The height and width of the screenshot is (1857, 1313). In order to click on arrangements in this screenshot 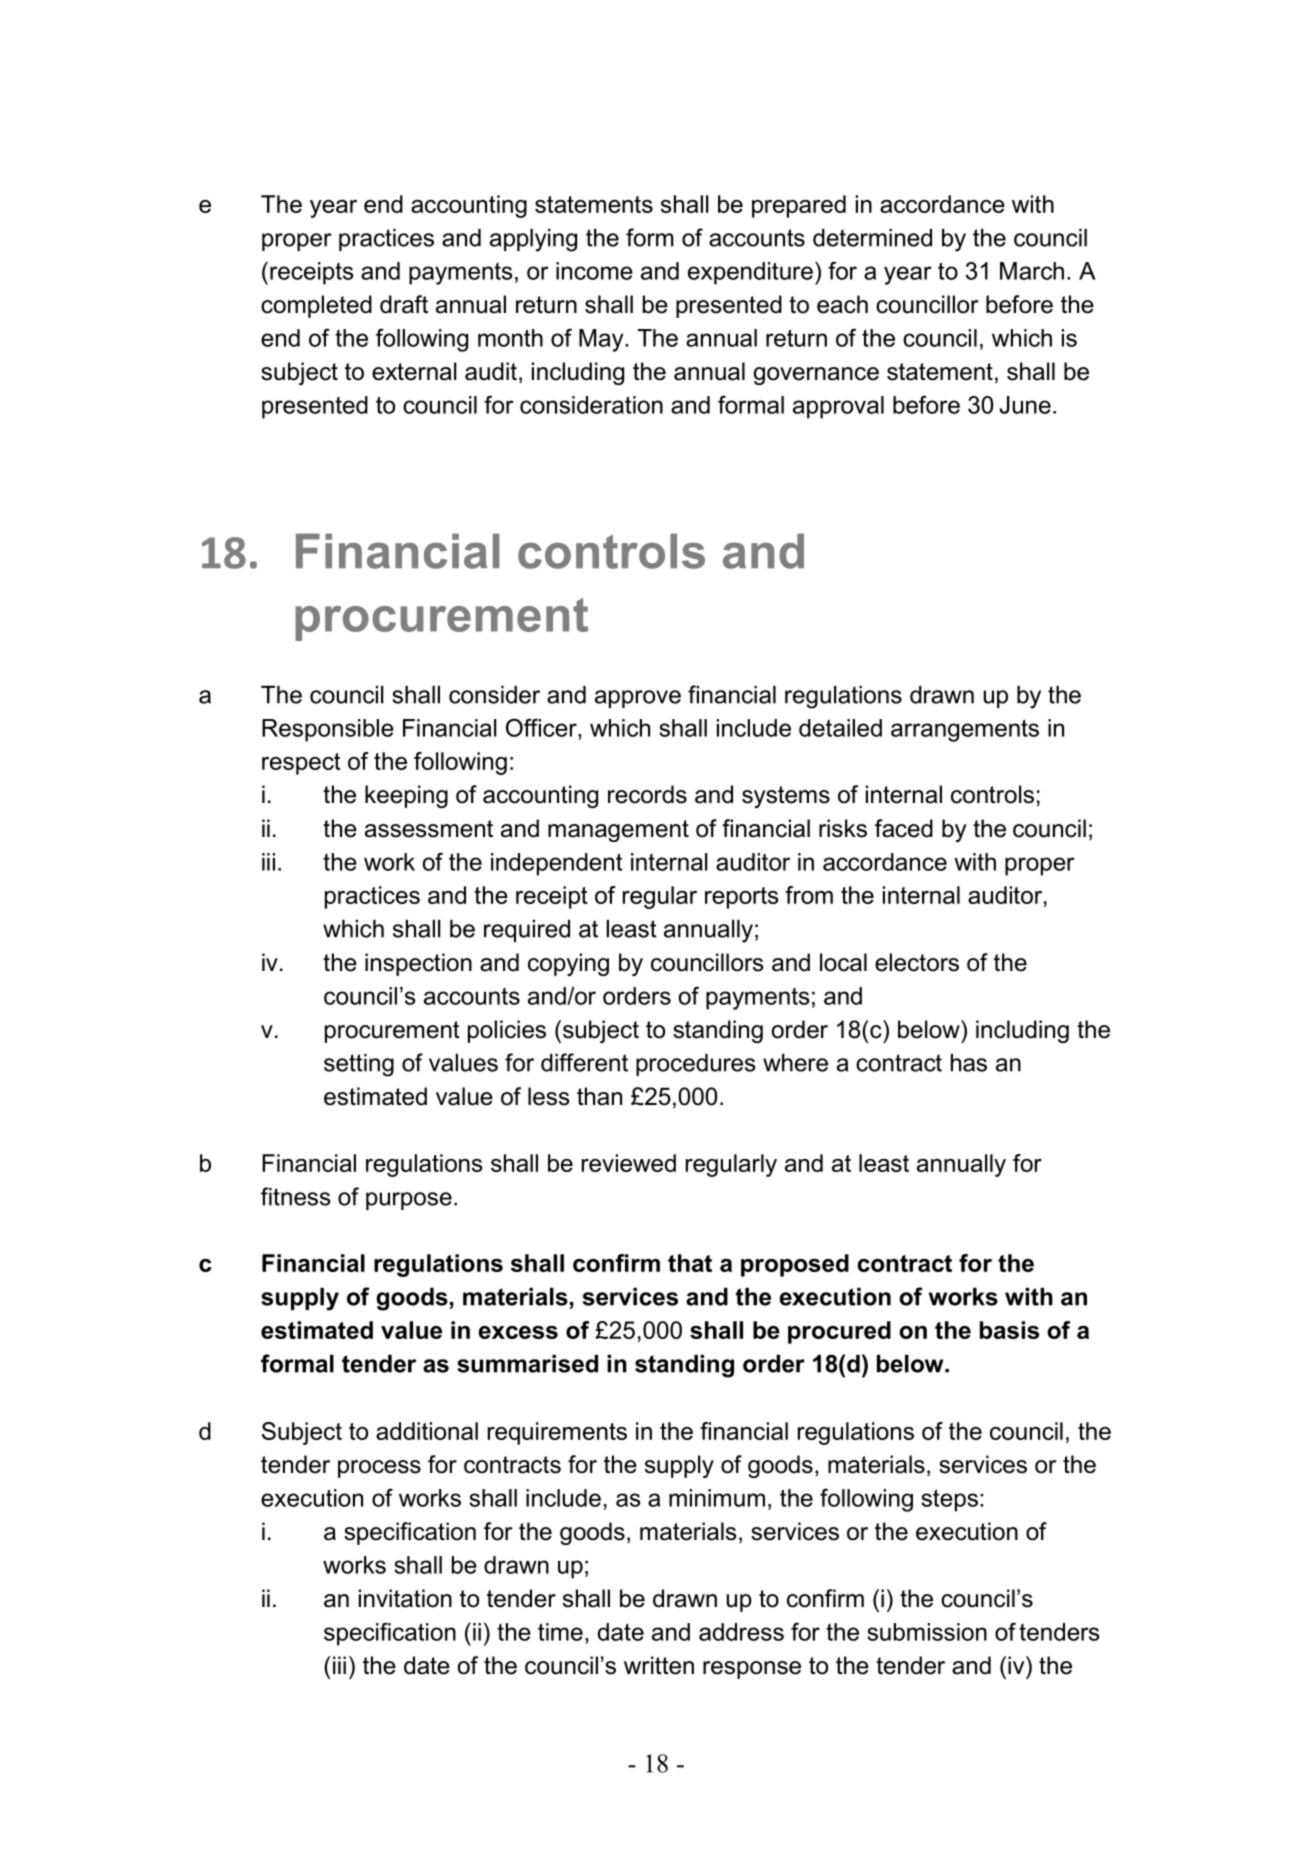, I will do `click(965, 731)`.
